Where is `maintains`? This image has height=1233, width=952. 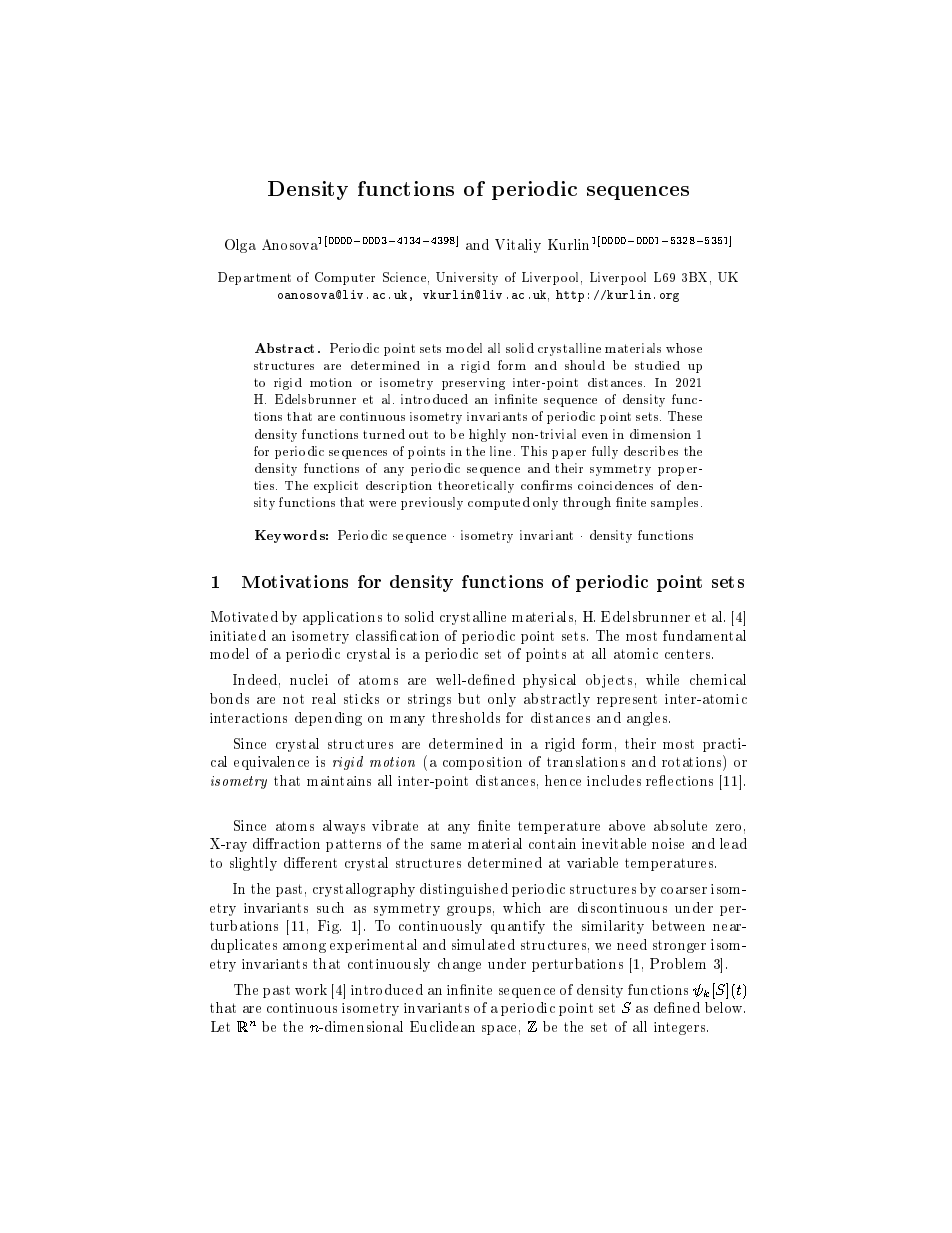
maintains is located at coordinates (339, 781).
